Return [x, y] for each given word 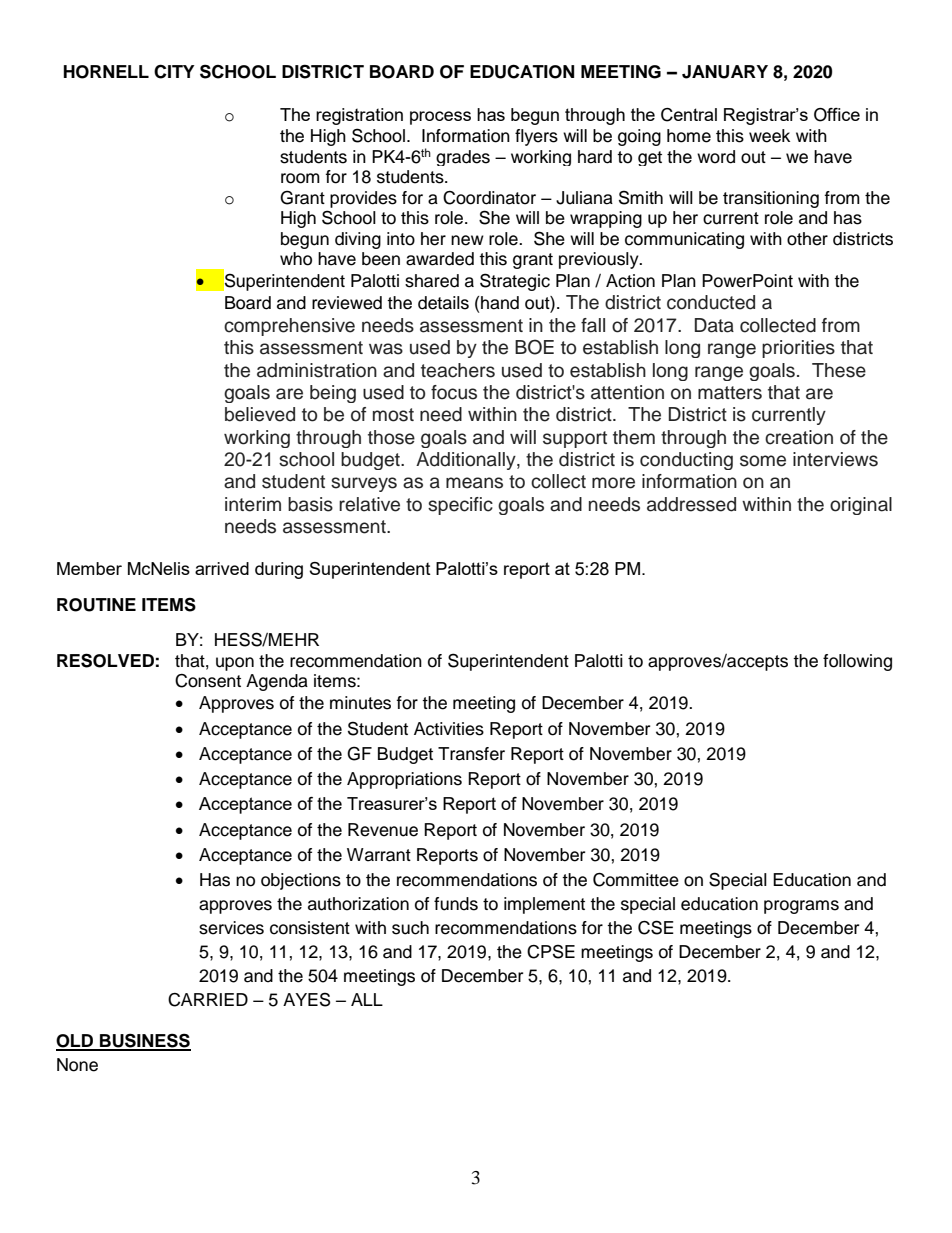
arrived [222, 568]
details [443, 303]
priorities [798, 349]
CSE [656, 927]
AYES [307, 999]
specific [460, 506]
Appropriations [404, 780]
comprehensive [289, 327]
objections [301, 881]
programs [801, 907]
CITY [174, 71]
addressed [691, 504]
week [769, 136]
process [440, 118]
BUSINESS [144, 1041]
